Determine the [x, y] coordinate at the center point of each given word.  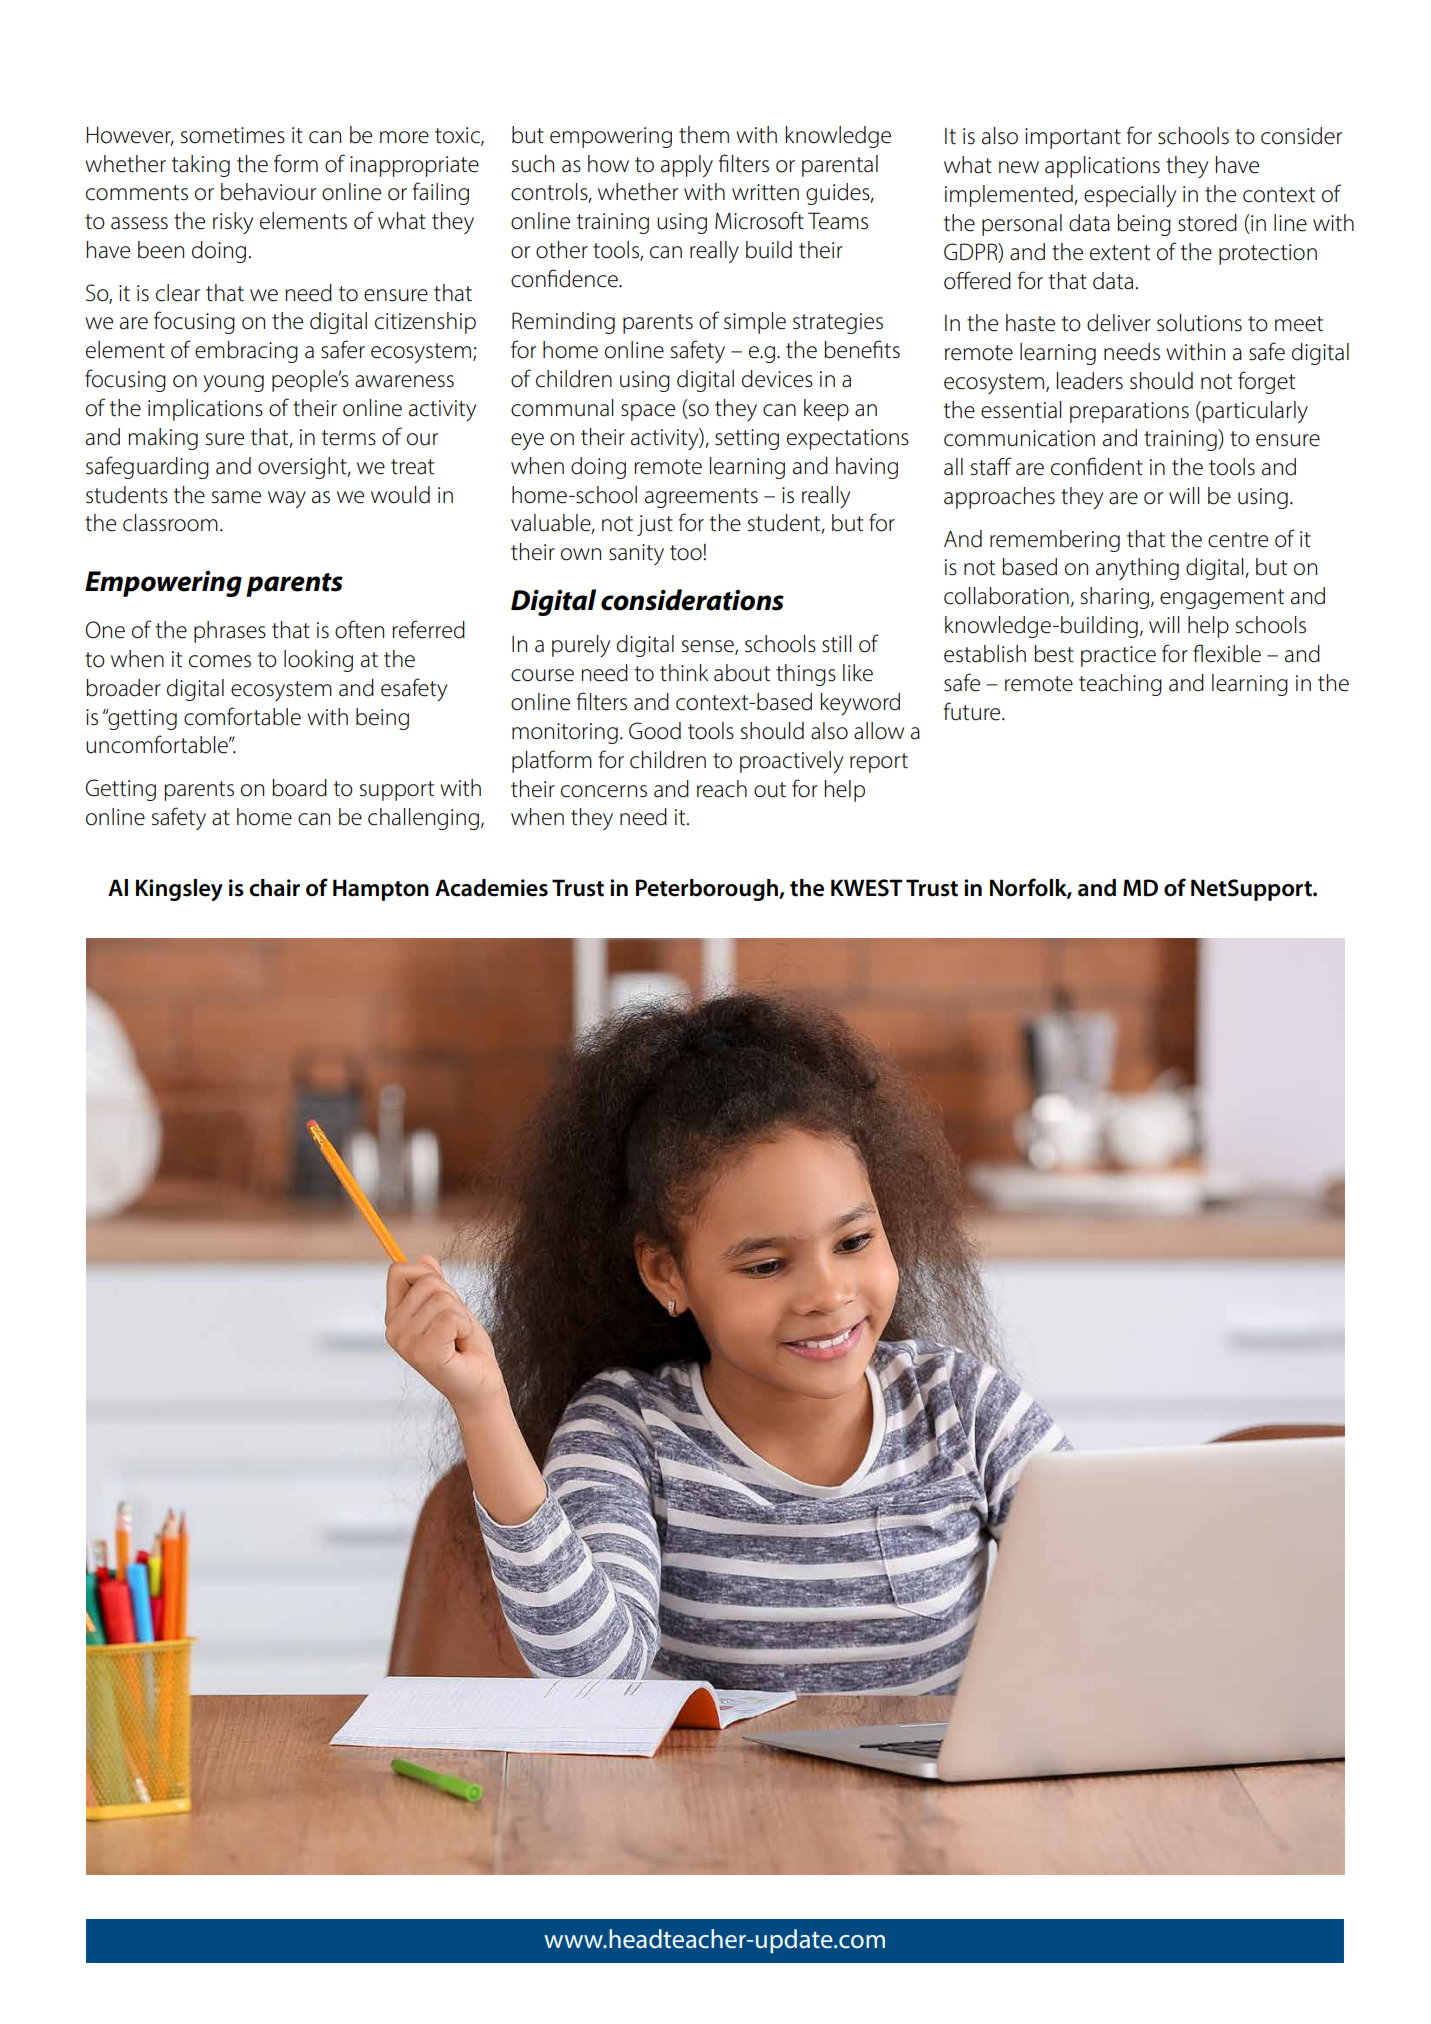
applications [1102, 167]
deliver [1119, 323]
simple [755, 323]
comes [220, 661]
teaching [1120, 685]
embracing [246, 352]
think [684, 673]
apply [687, 166]
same [236, 497]
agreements [701, 498]
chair [274, 888]
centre [1238, 540]
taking [201, 166]
